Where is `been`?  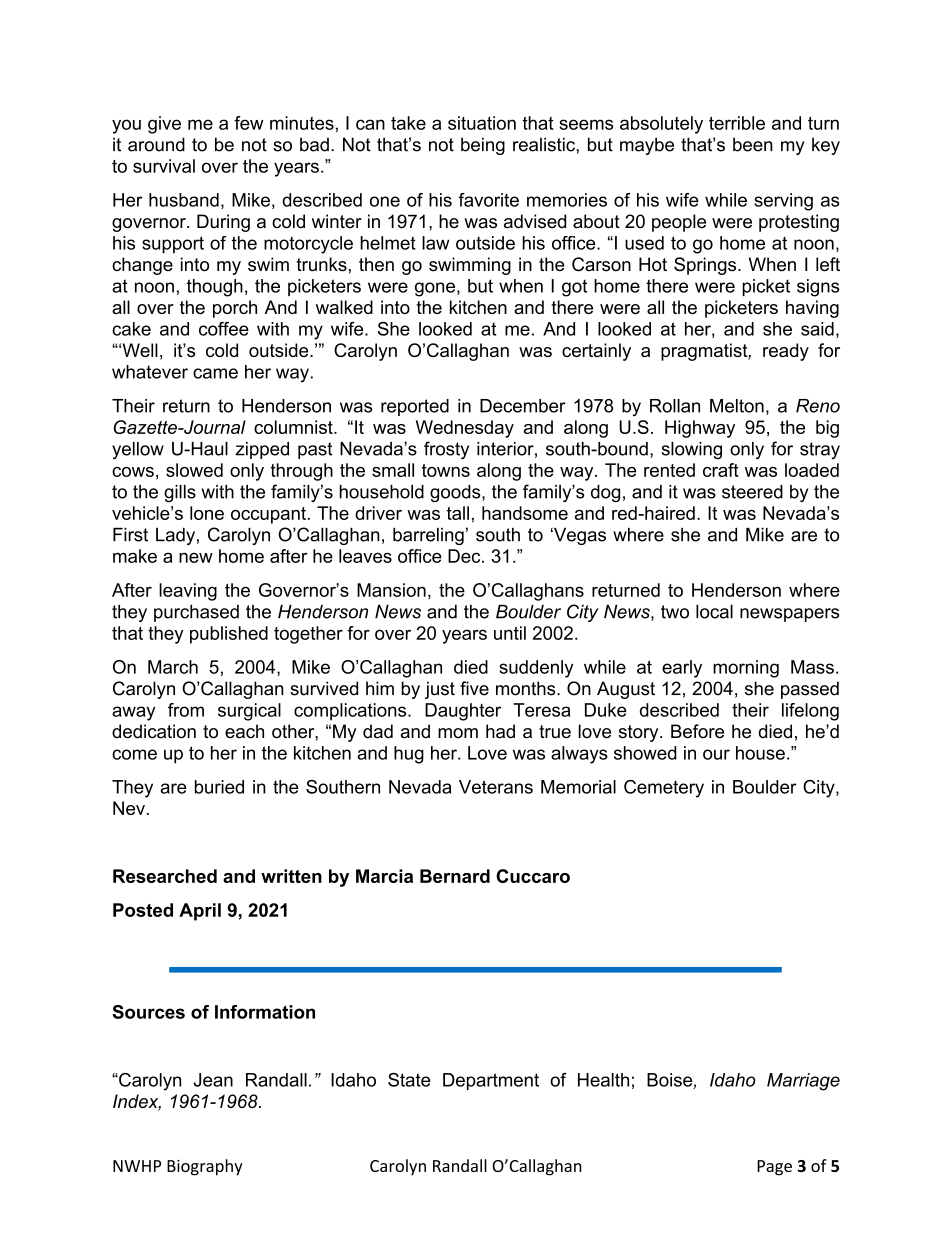
been is located at coordinates (753, 144).
